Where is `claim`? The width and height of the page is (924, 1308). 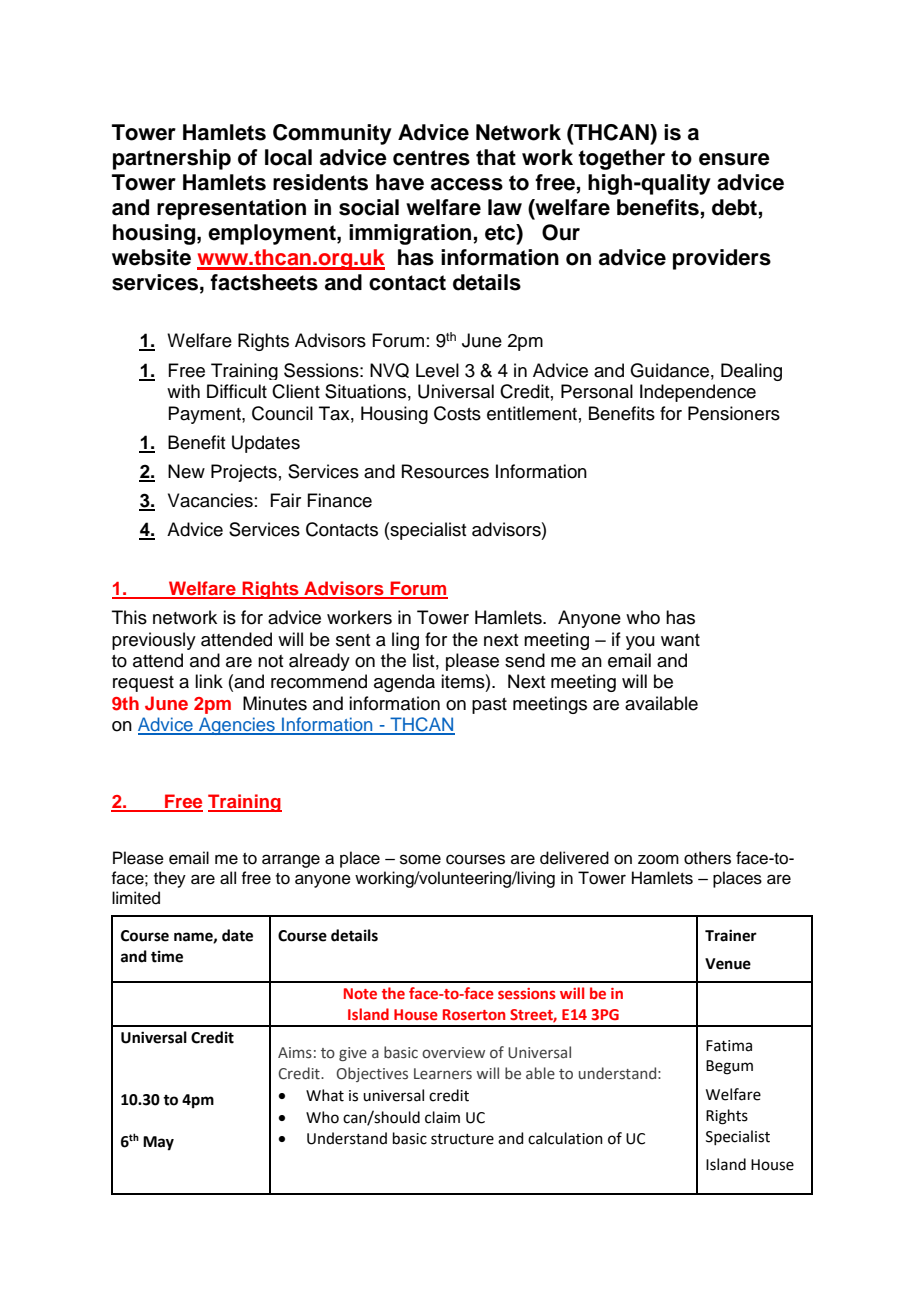 claim is located at coordinates (442, 1117).
